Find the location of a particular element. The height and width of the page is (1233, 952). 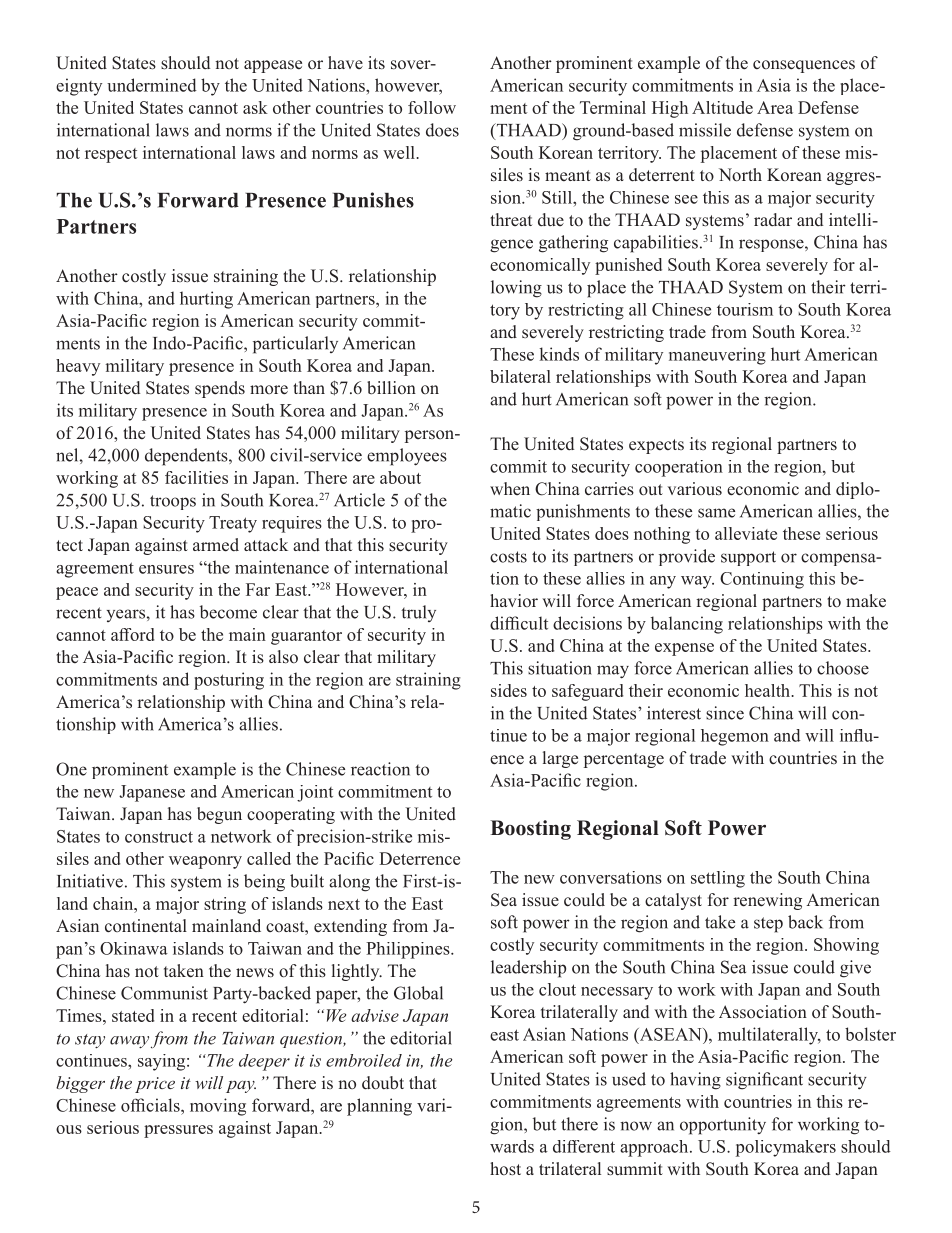

Boosting is located at coordinates (530, 830).
